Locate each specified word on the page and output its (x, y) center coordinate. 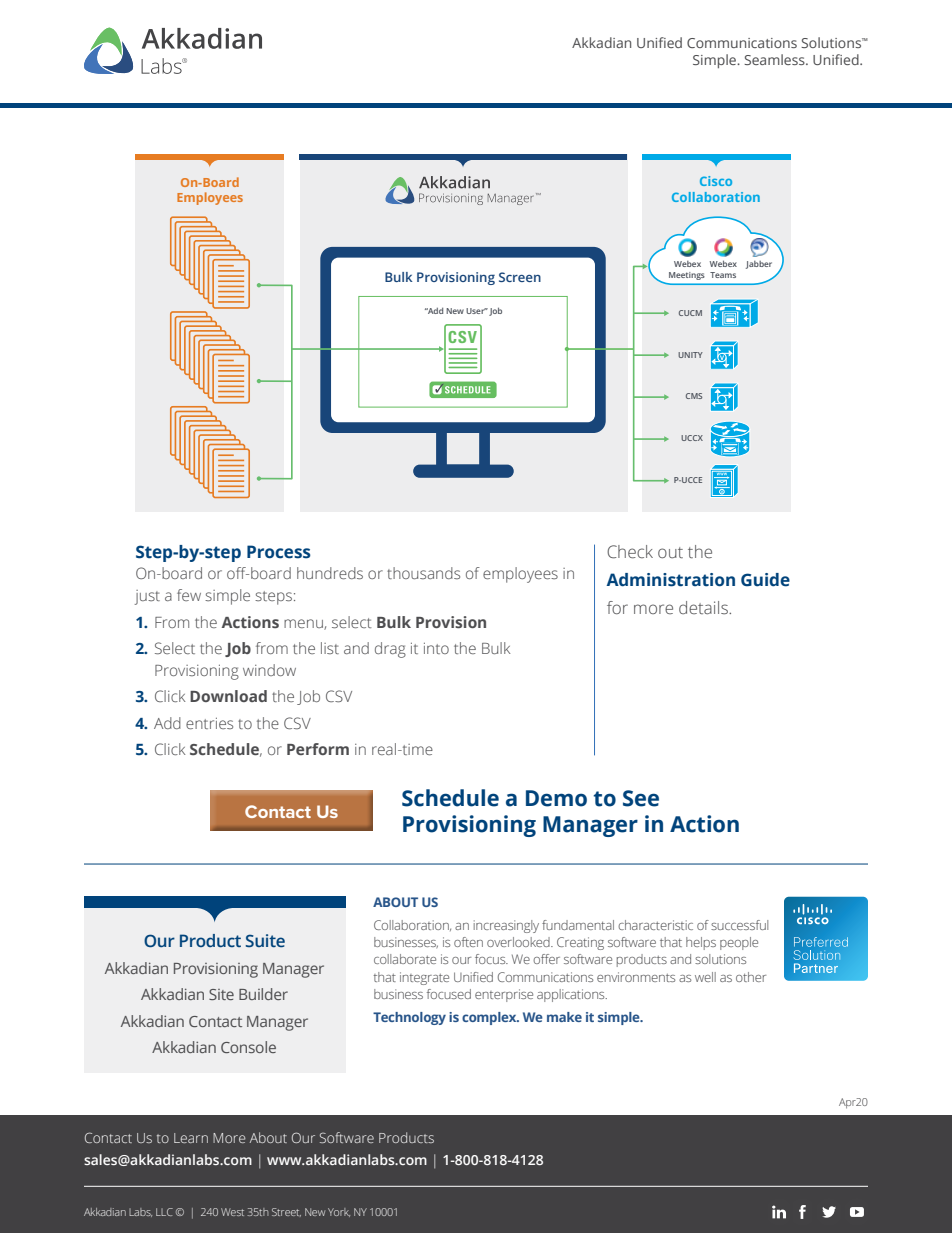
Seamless (775, 59)
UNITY (690, 355)
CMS (694, 396)
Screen (520, 277)
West (232, 1212)
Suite (265, 941)
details (704, 608)
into (436, 648)
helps (701, 943)
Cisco (716, 181)
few (189, 595)
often (468, 942)
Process (279, 552)
